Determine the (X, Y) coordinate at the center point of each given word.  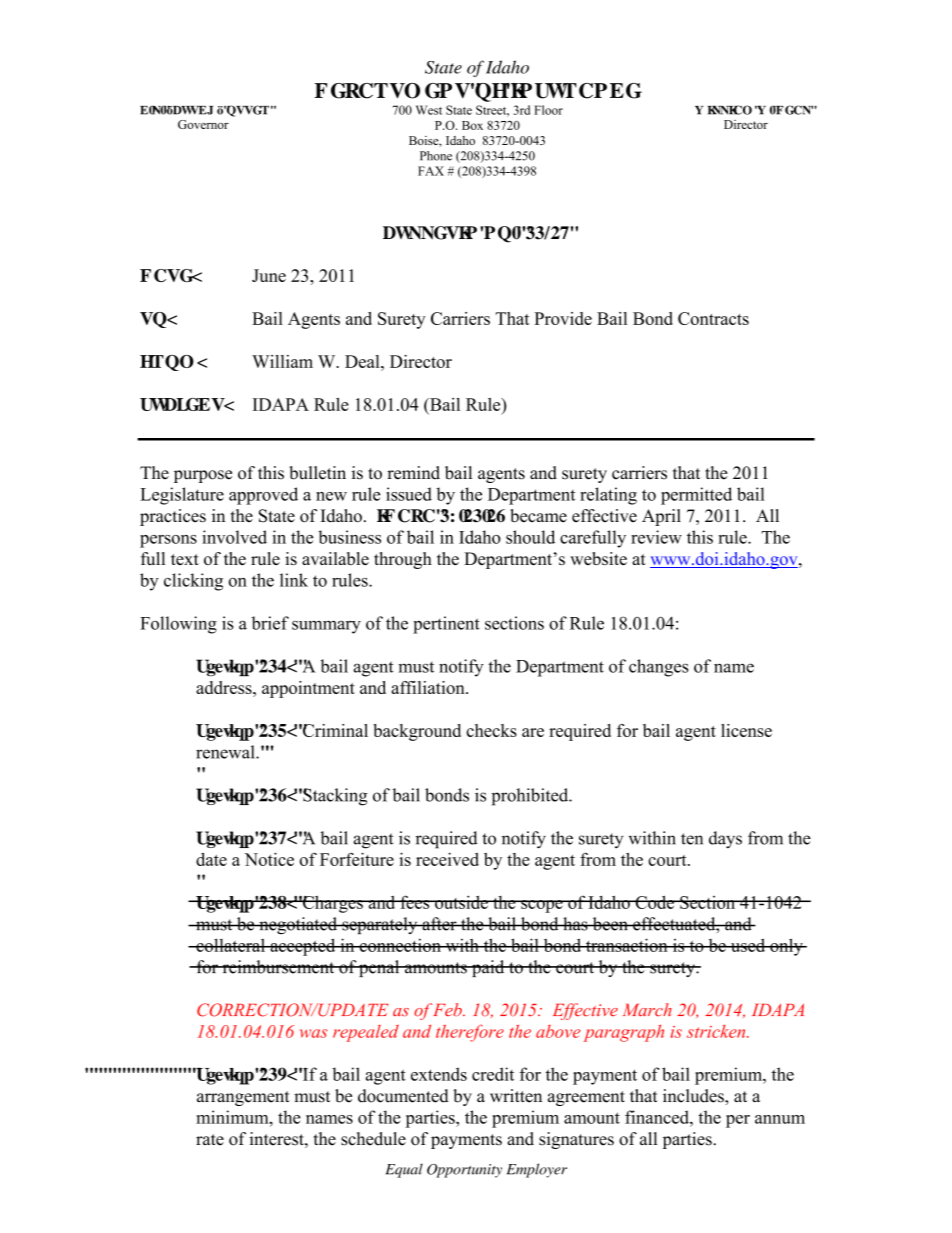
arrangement (243, 1098)
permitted (696, 496)
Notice (269, 859)
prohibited (531, 797)
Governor (203, 124)
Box (472, 125)
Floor (548, 110)
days (725, 840)
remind (413, 473)
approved (263, 496)
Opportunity (464, 1171)
